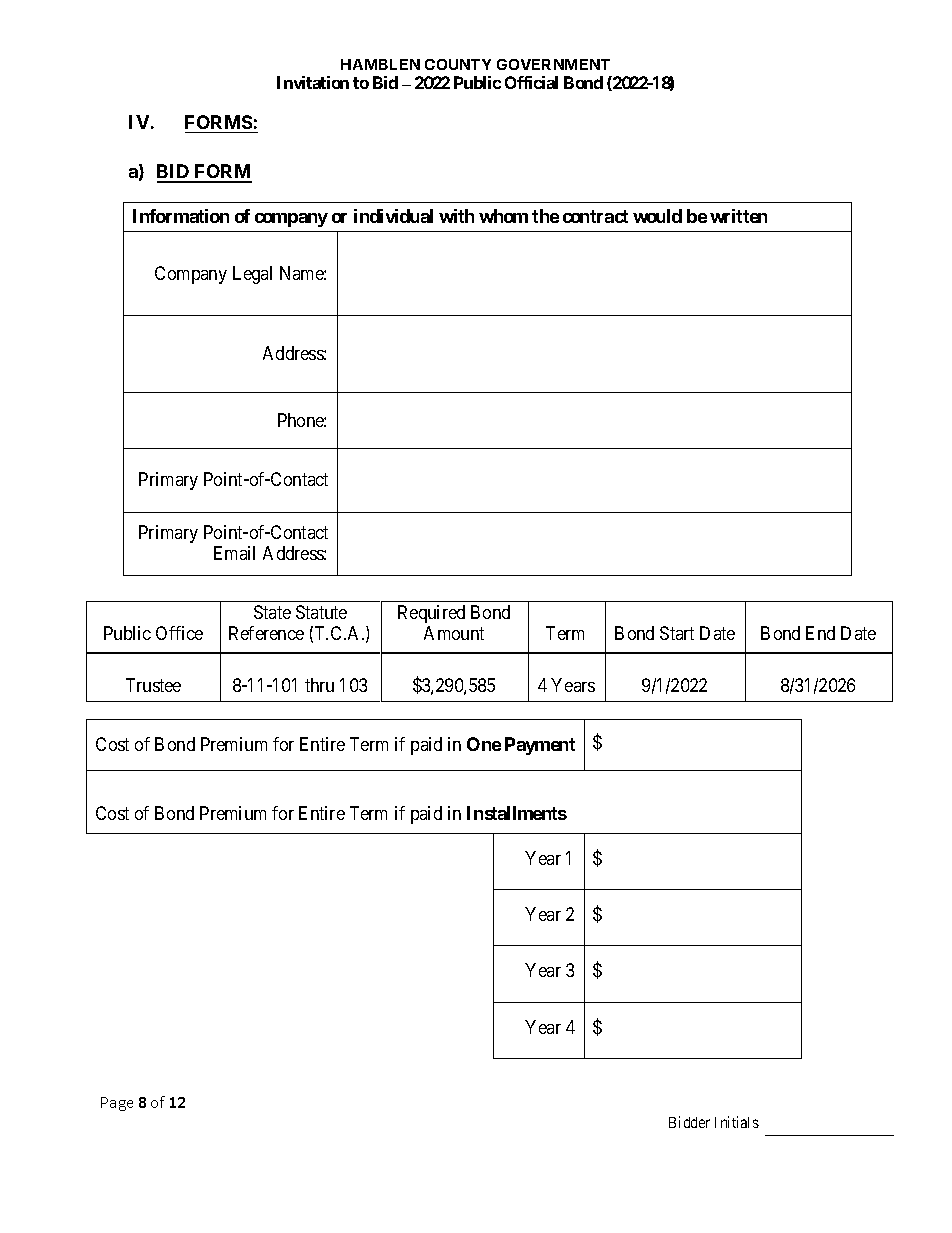 The width and height of the page is (952, 1233). What do you see at coordinates (431, 614) in the page?
I see `Required` at bounding box center [431, 614].
